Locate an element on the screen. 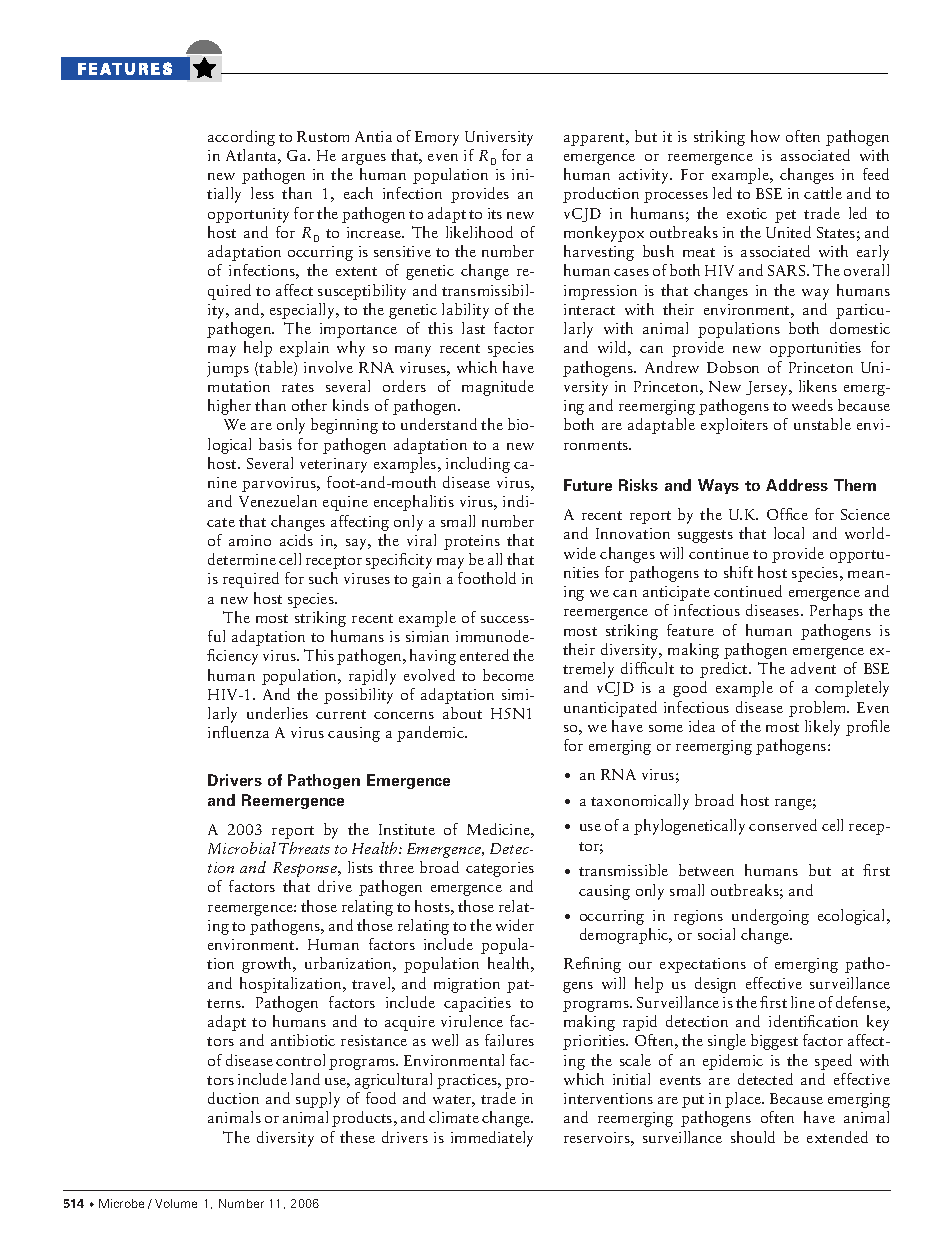 The width and height of the screenshot is (952, 1256). Volume is located at coordinates (176, 1203).
